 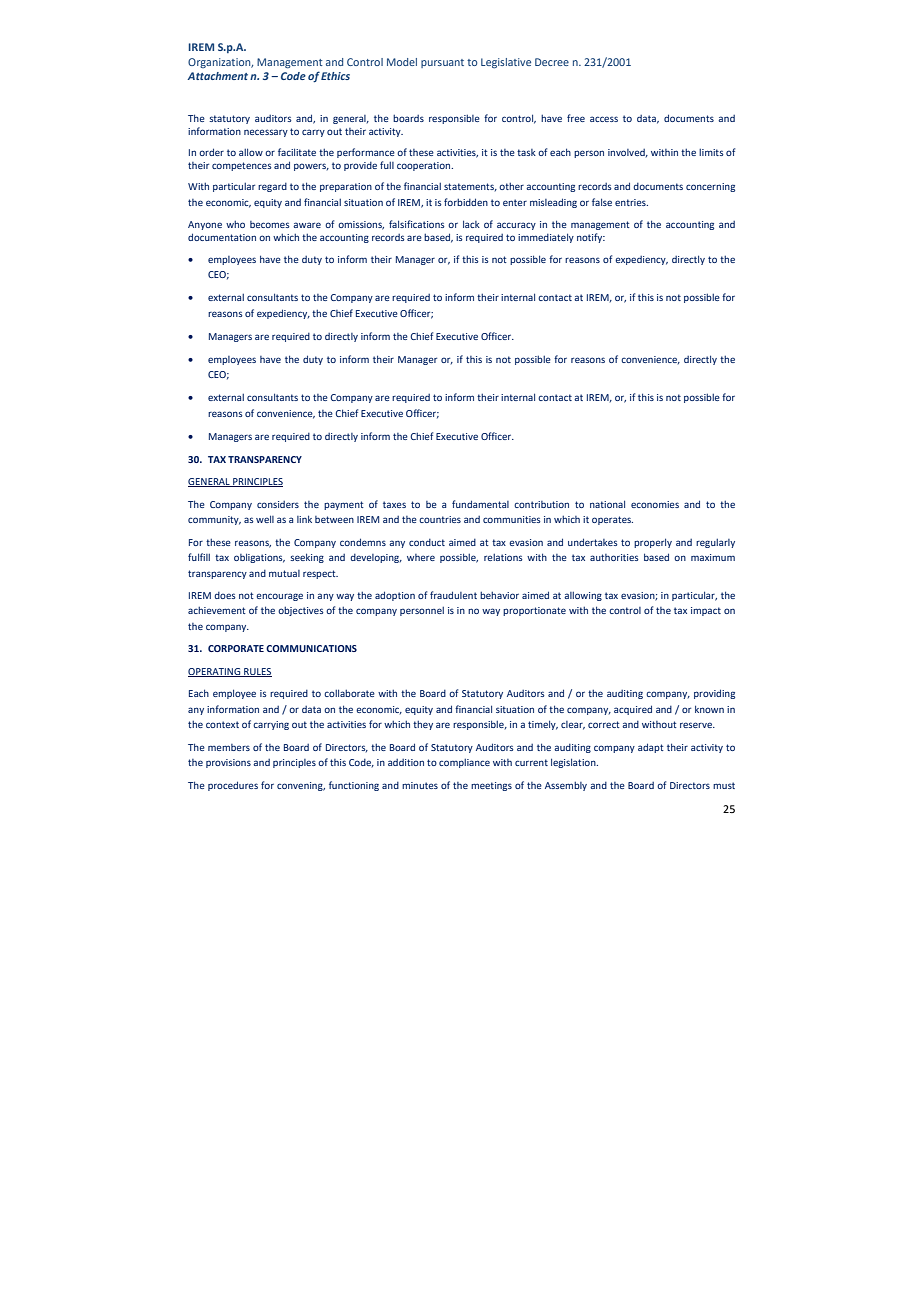 What do you see at coordinates (217, 76) in the image?
I see `Attachment` at bounding box center [217, 76].
